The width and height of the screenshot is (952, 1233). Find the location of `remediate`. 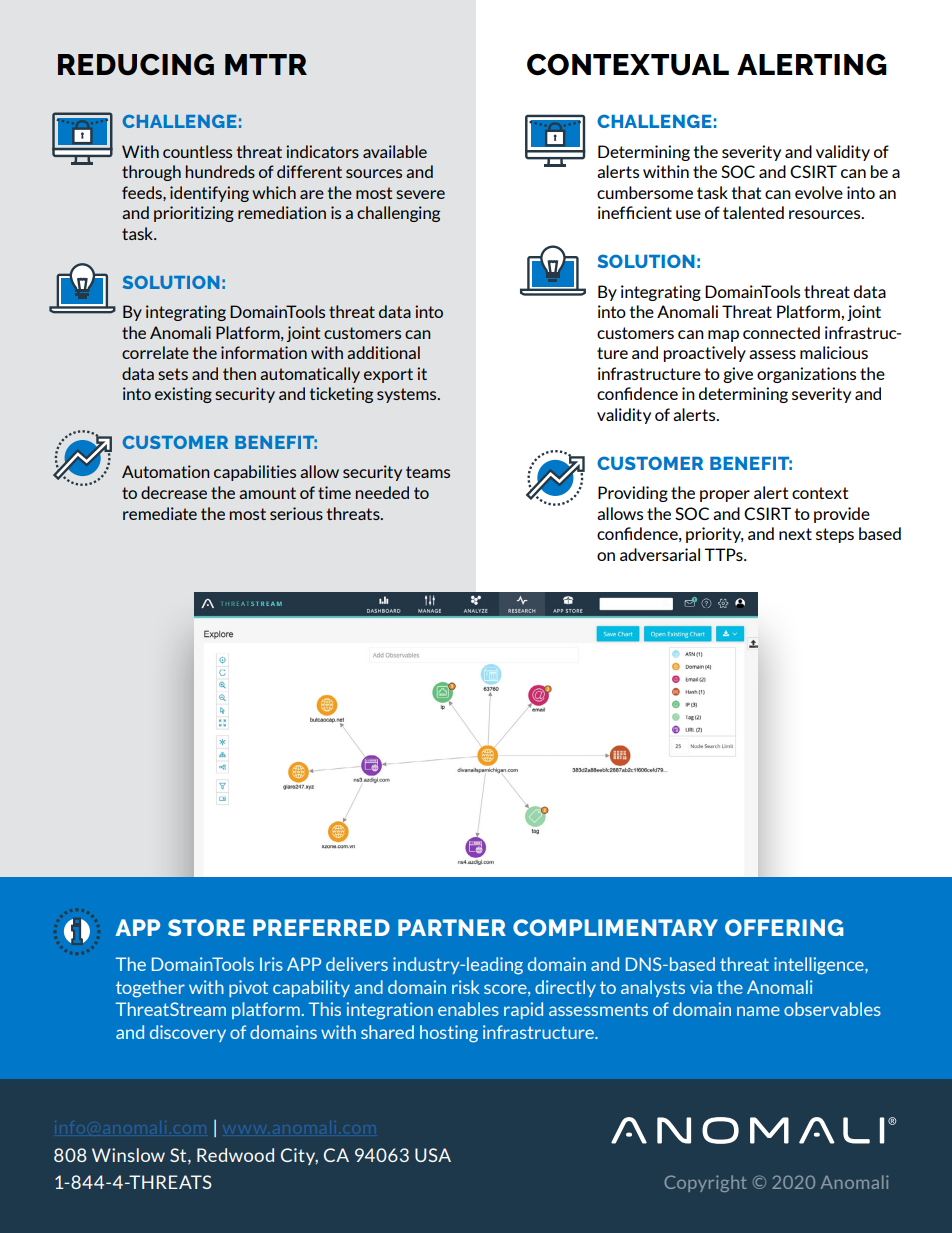

remediate is located at coordinates (160, 513).
